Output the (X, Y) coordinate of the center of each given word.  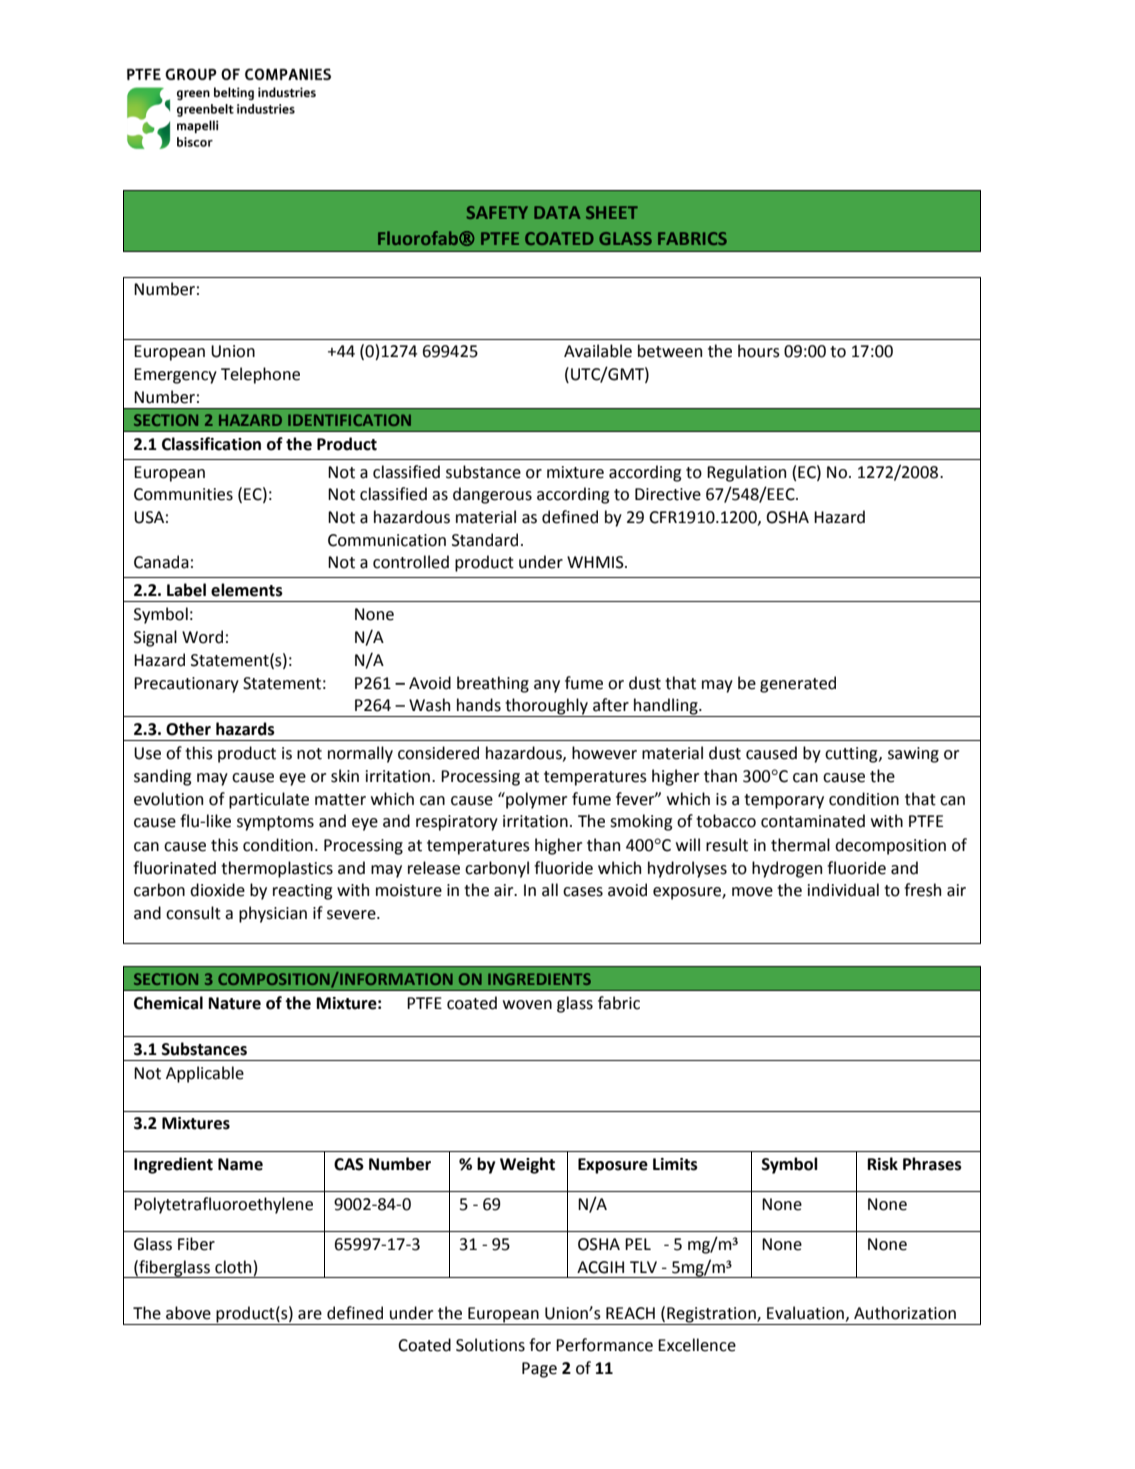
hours (759, 351)
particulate (269, 800)
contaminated (813, 821)
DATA (557, 212)
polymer (535, 800)
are (310, 1315)
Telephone (260, 375)
